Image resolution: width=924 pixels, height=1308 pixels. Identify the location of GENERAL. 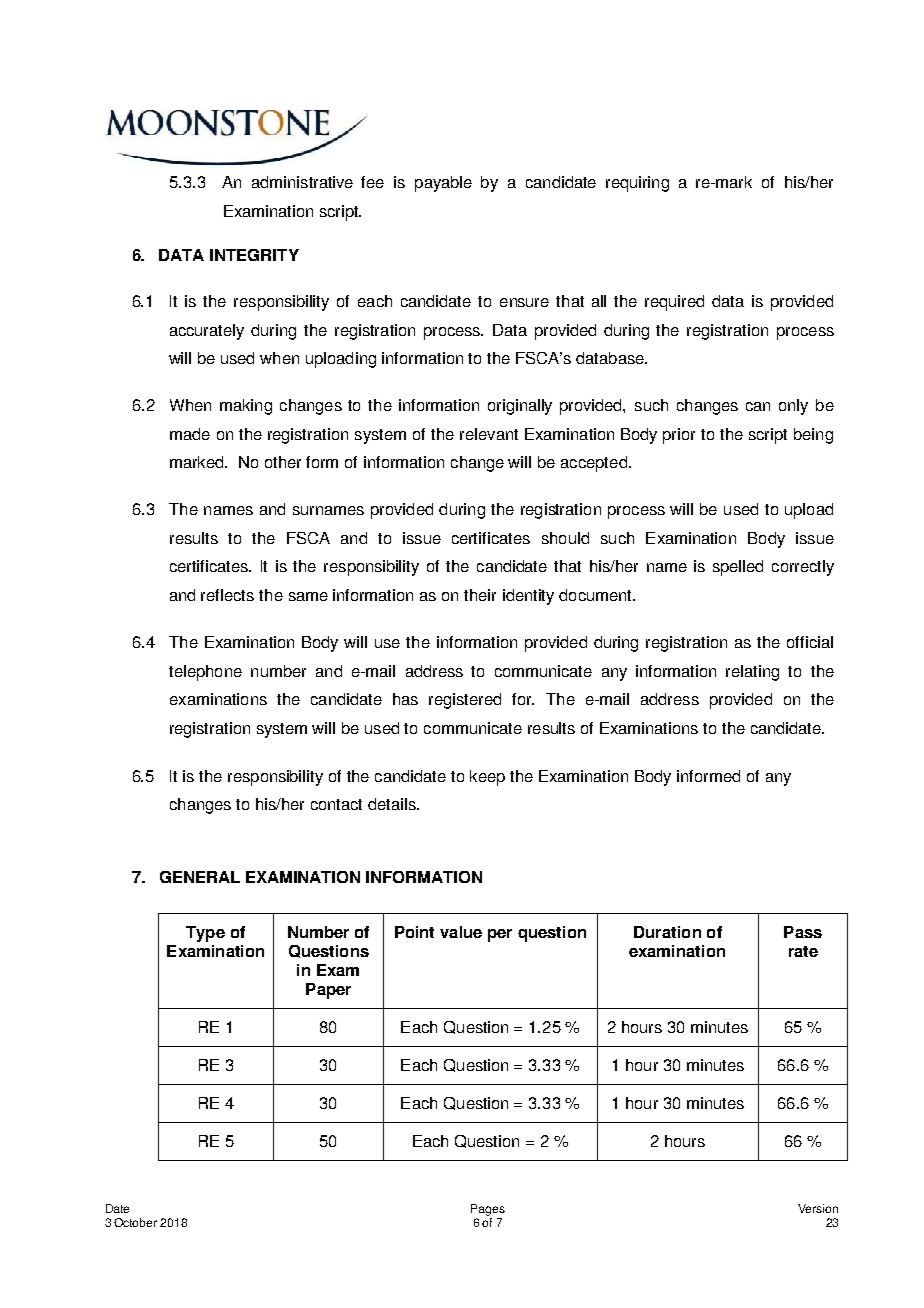
(200, 877).
